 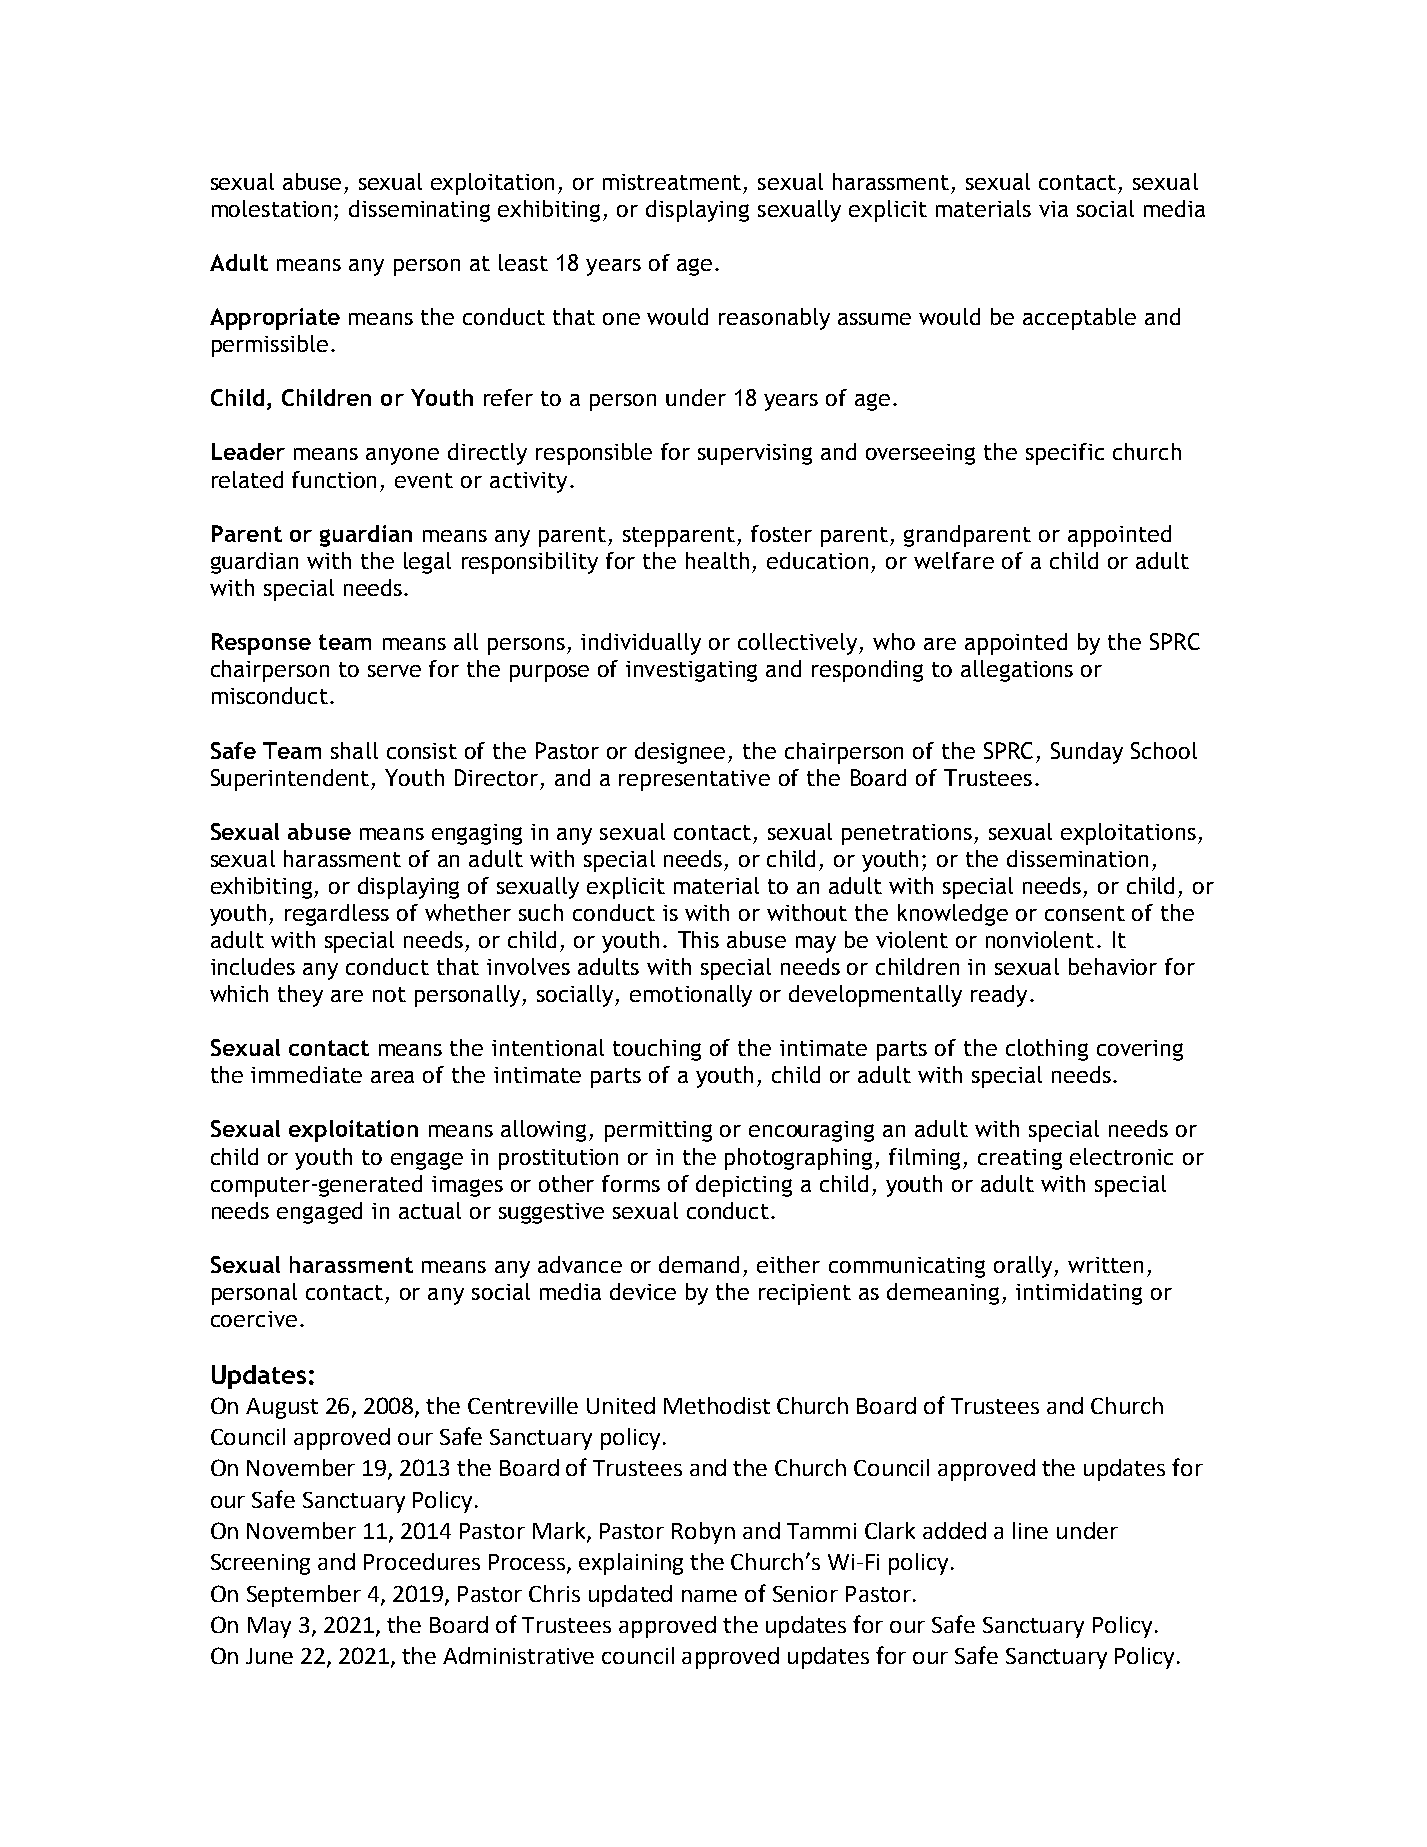 What do you see at coordinates (430, 1210) in the screenshot?
I see `actual` at bounding box center [430, 1210].
